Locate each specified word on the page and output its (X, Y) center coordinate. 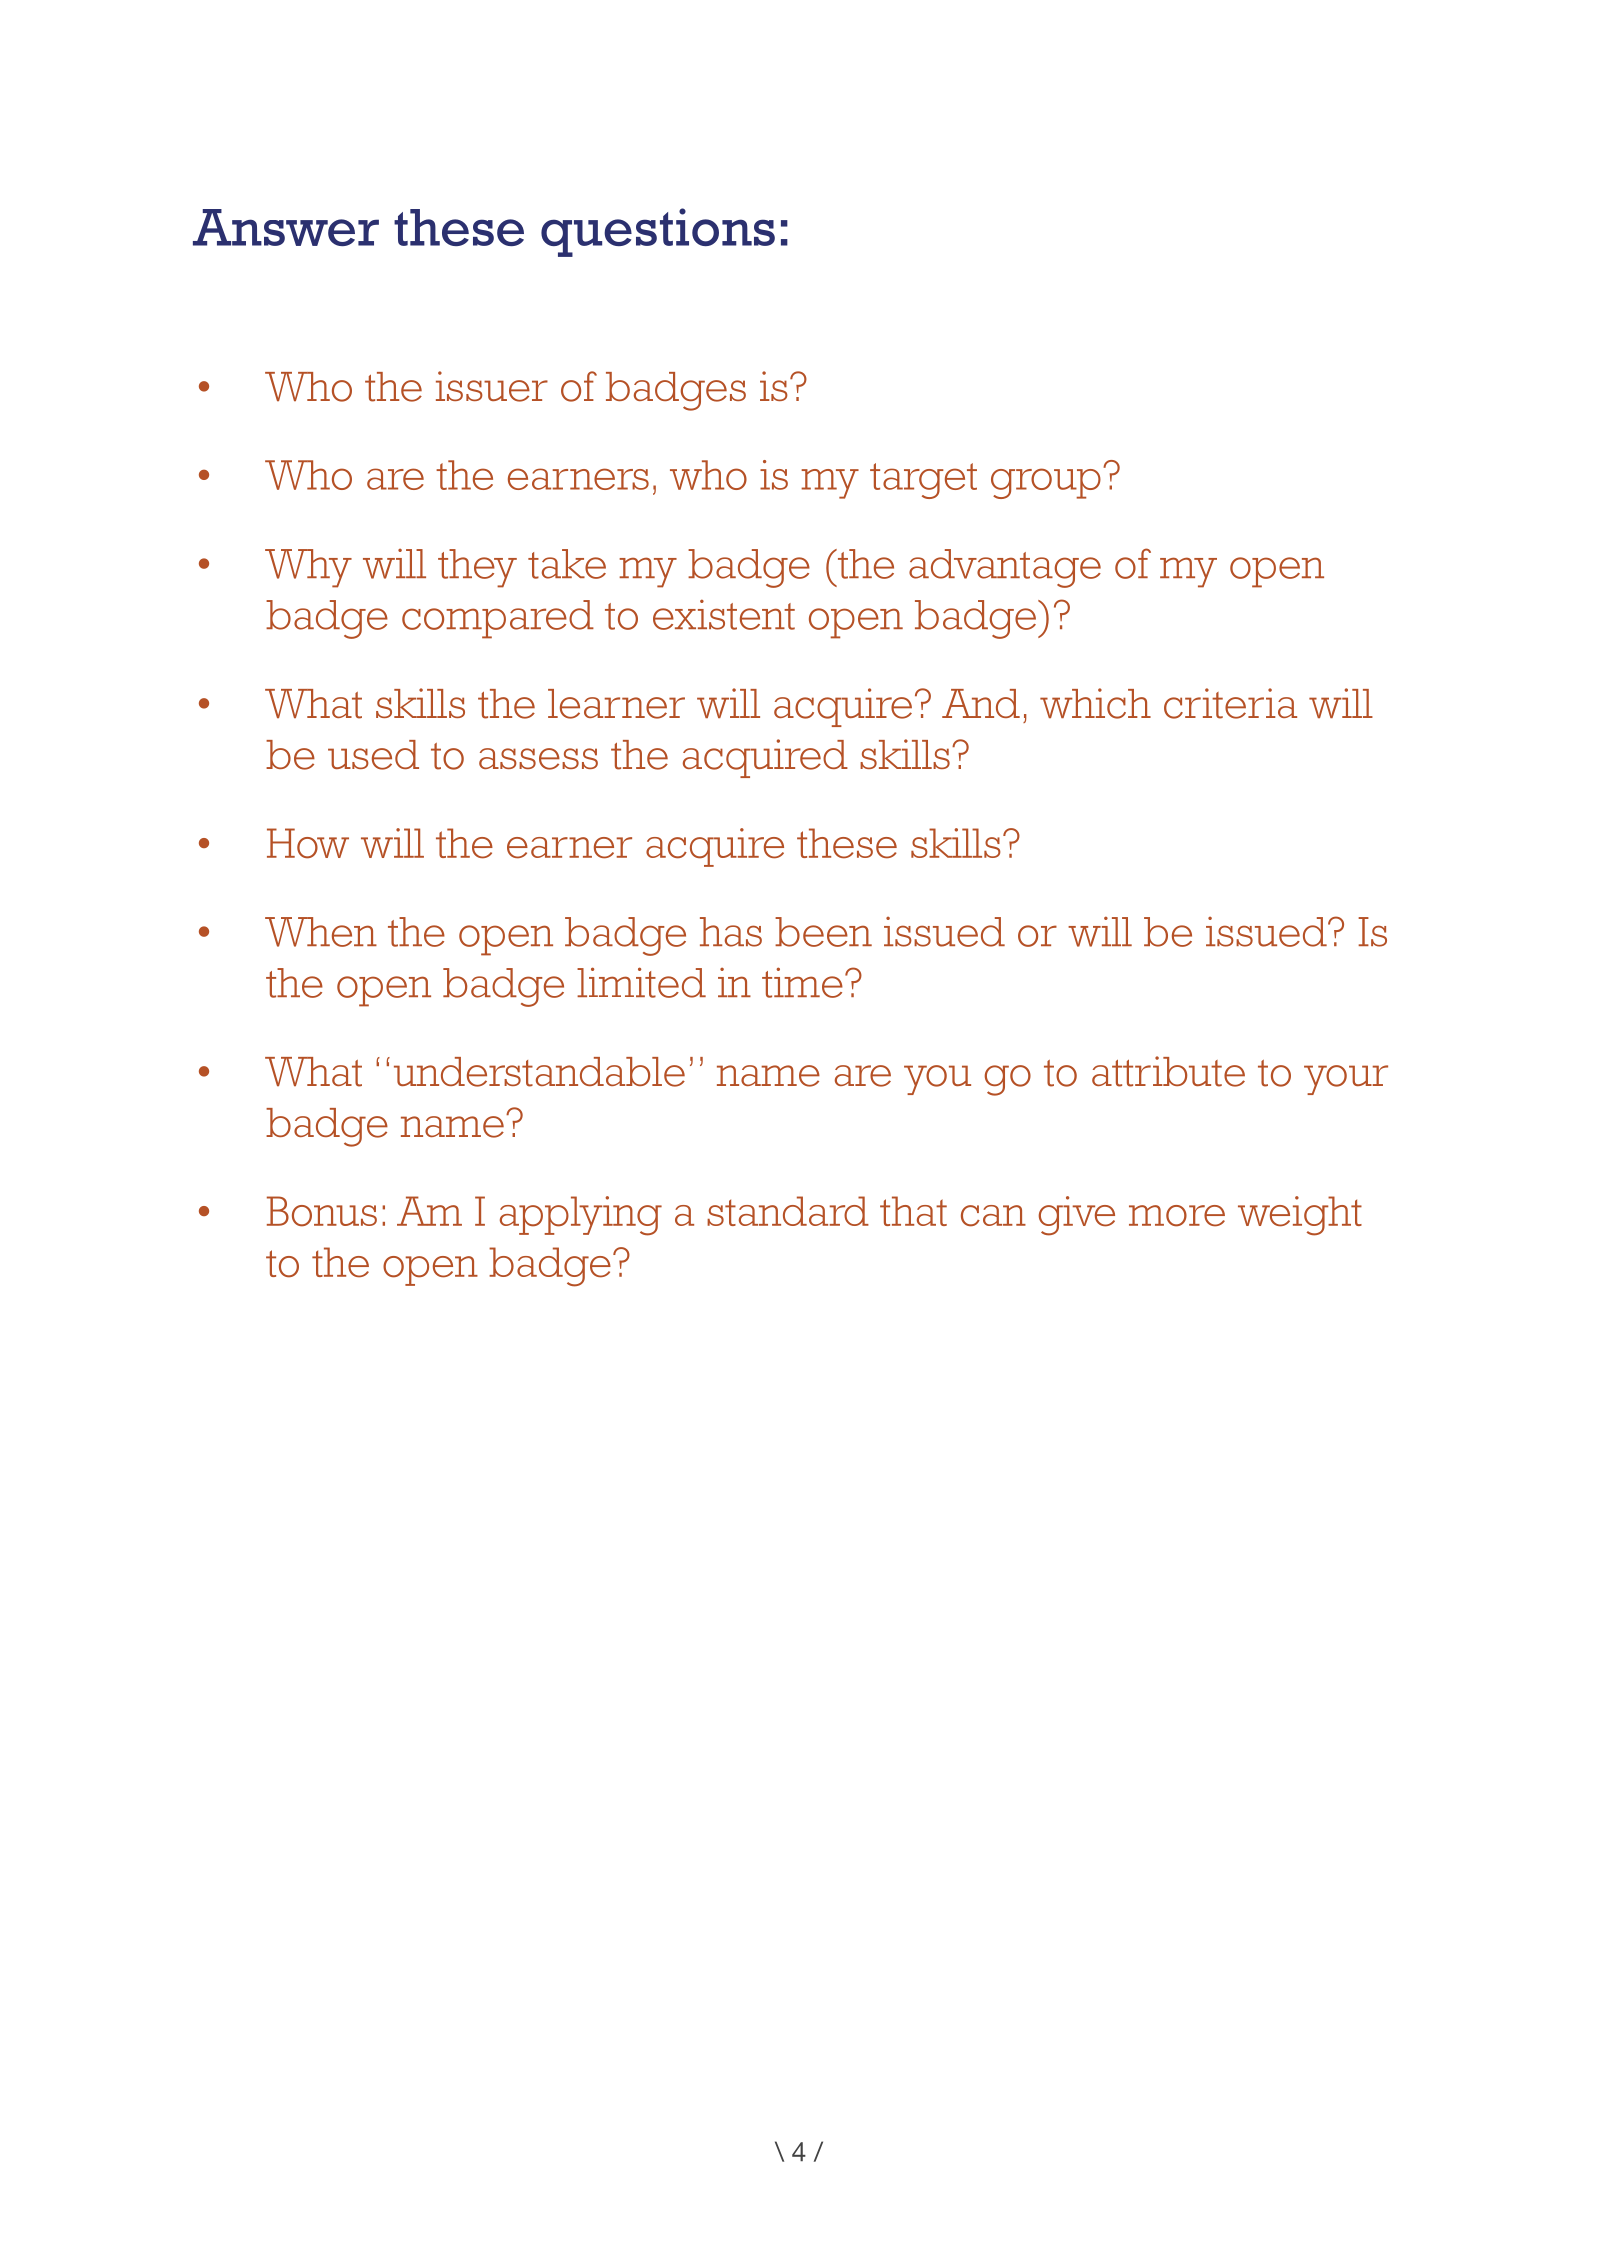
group (1046, 483)
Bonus (322, 1211)
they (477, 568)
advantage (1005, 568)
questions (658, 232)
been (823, 932)
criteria (1230, 703)
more (1177, 1216)
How (308, 843)
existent (724, 614)
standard (788, 1211)
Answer (286, 227)
